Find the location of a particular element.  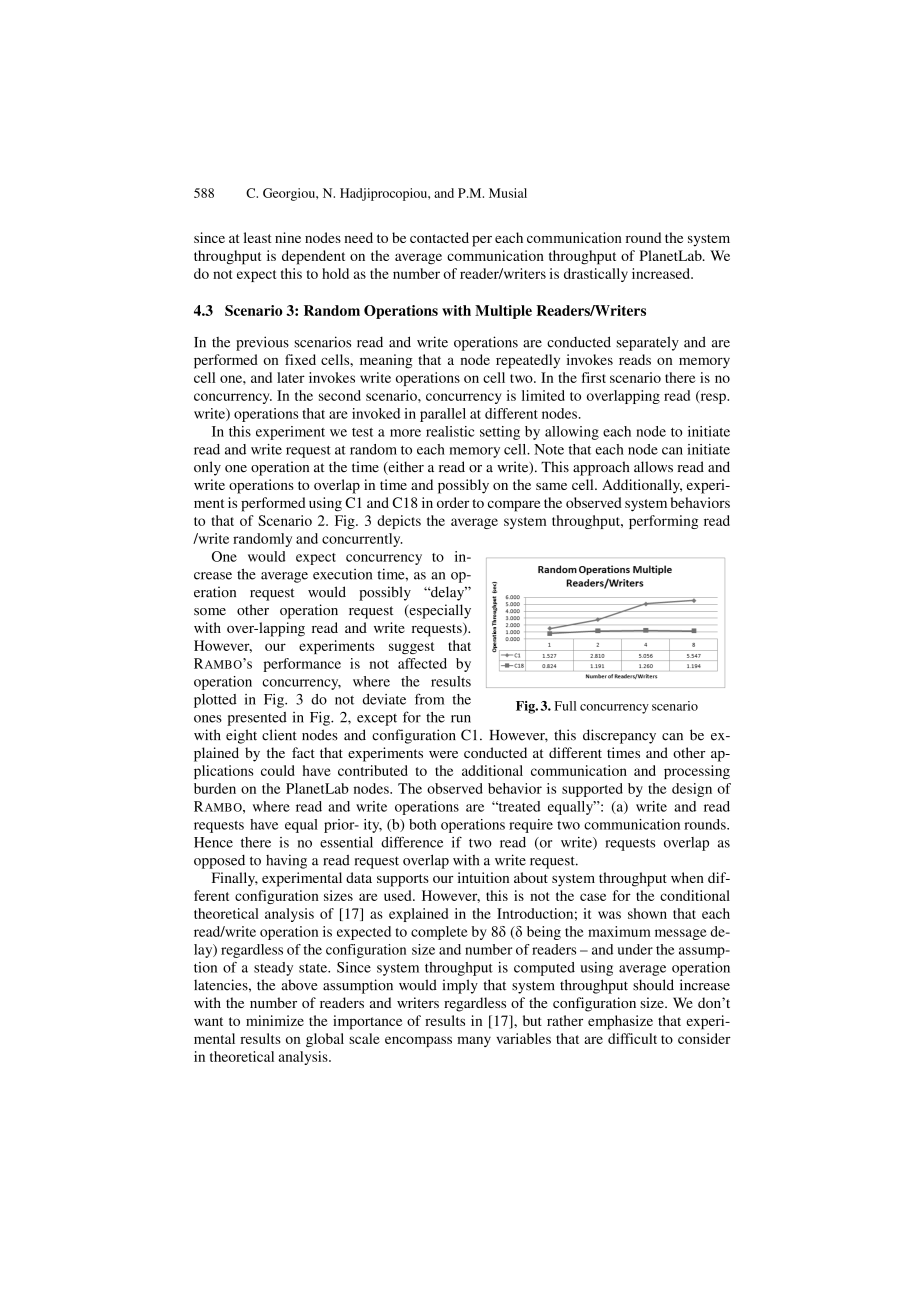

many is located at coordinates (474, 1041).
